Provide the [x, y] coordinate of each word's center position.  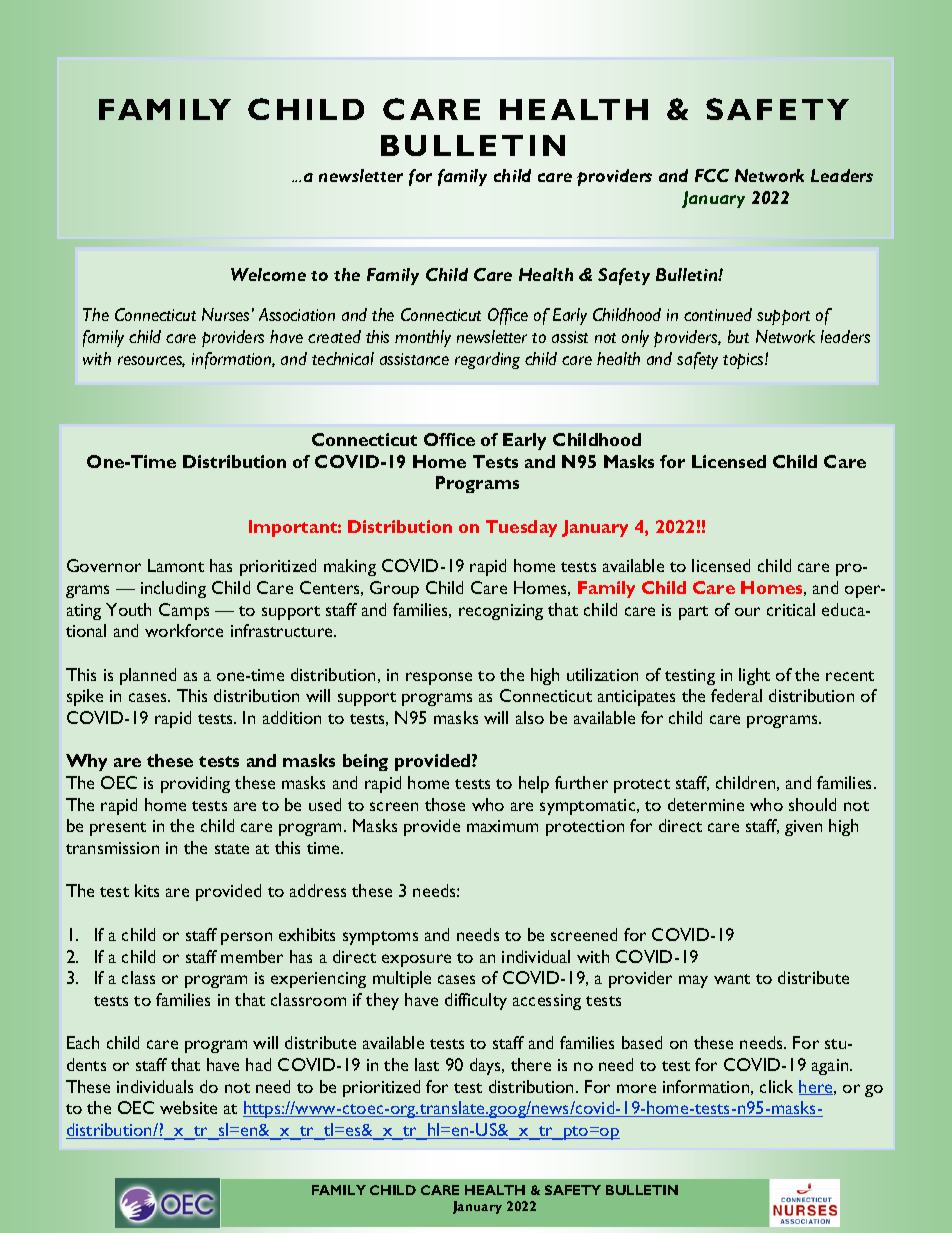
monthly [423, 338]
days [487, 1066]
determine [706, 804]
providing [195, 784]
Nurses [225, 314]
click [776, 1086]
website [188, 1107]
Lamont [176, 565]
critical [791, 609]
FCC [712, 175]
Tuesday [521, 528]
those [445, 804]
